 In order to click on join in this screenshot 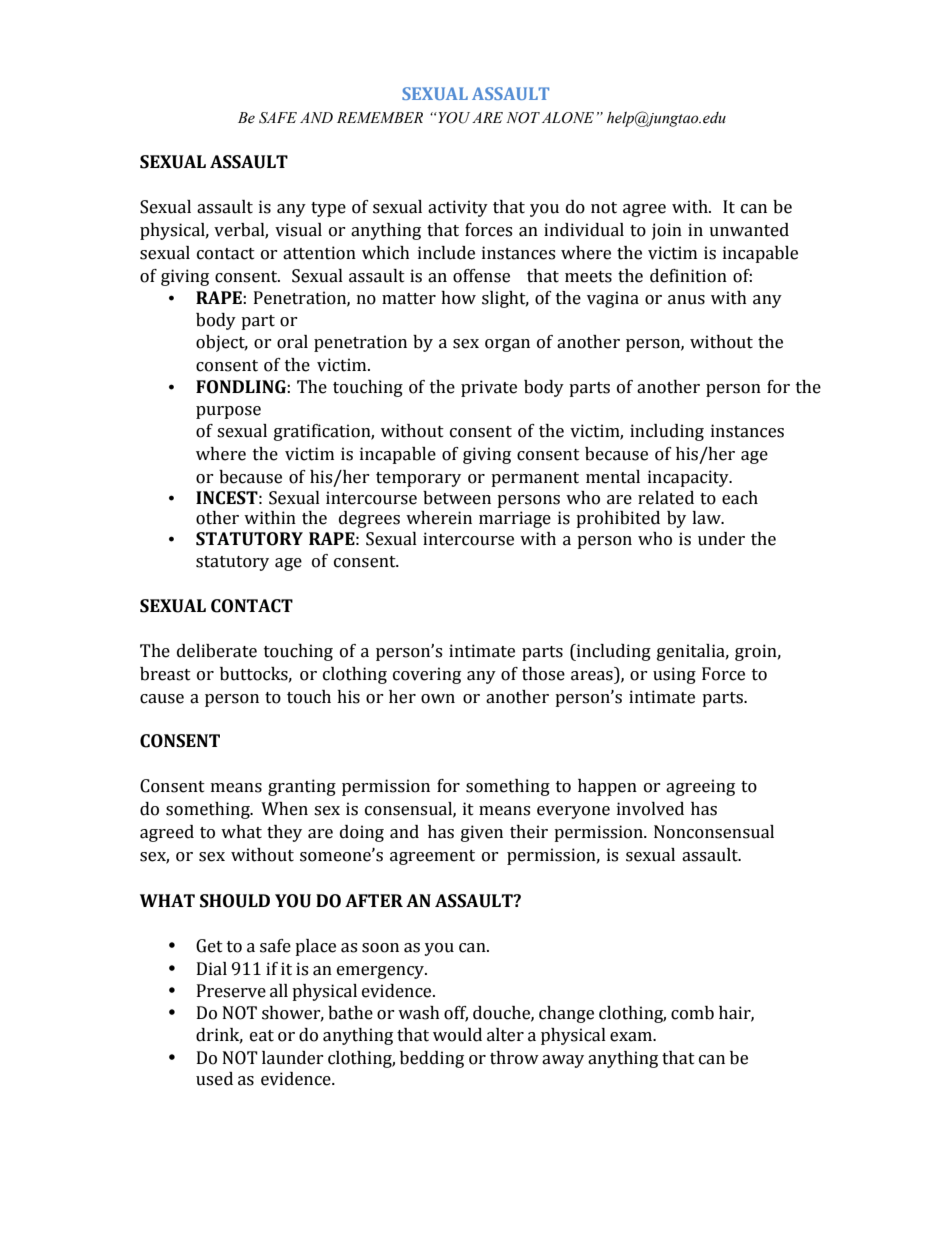, I will do `click(667, 231)`.
